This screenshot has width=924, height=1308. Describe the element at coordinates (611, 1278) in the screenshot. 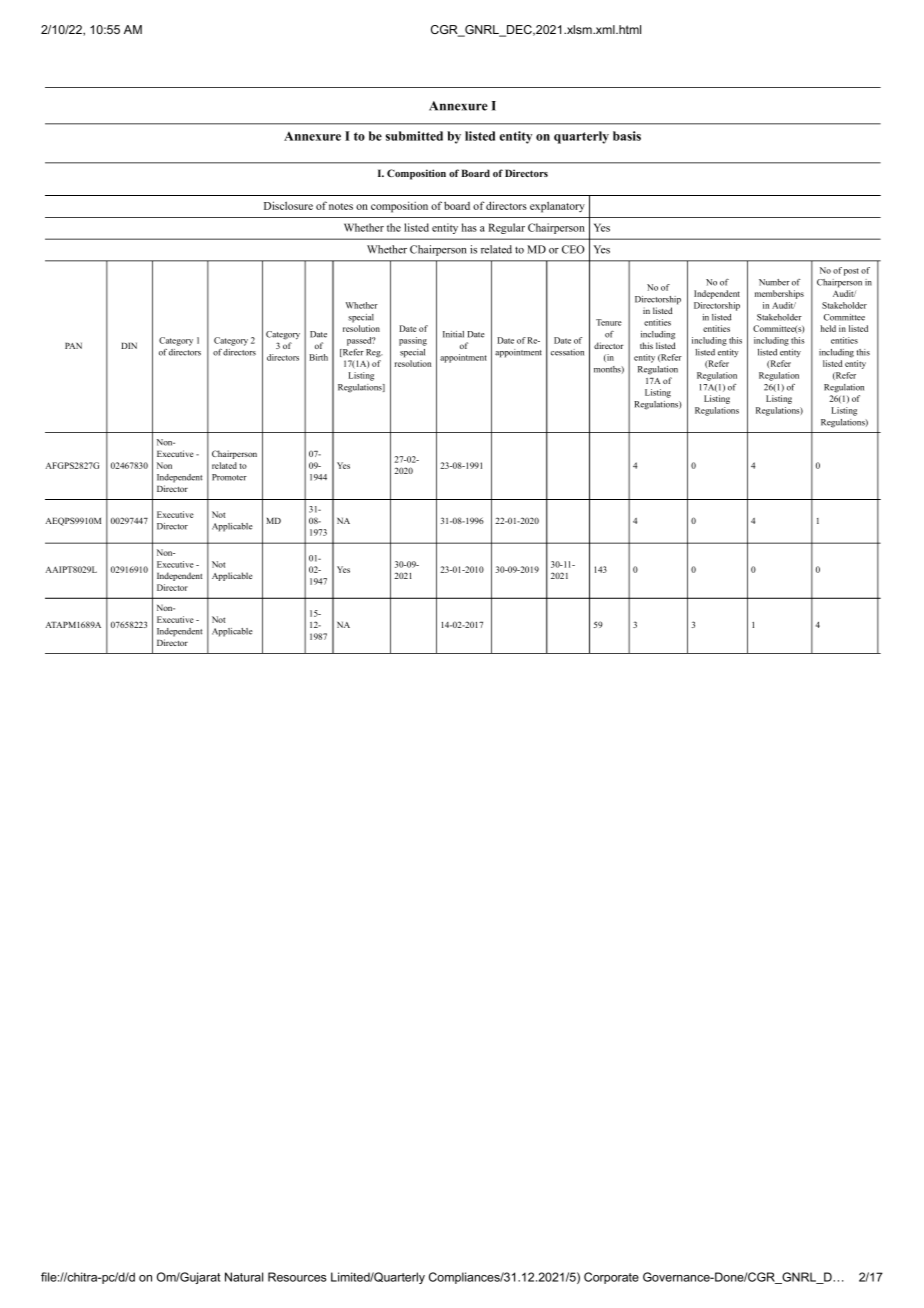

I see `Corporate` at that location.
